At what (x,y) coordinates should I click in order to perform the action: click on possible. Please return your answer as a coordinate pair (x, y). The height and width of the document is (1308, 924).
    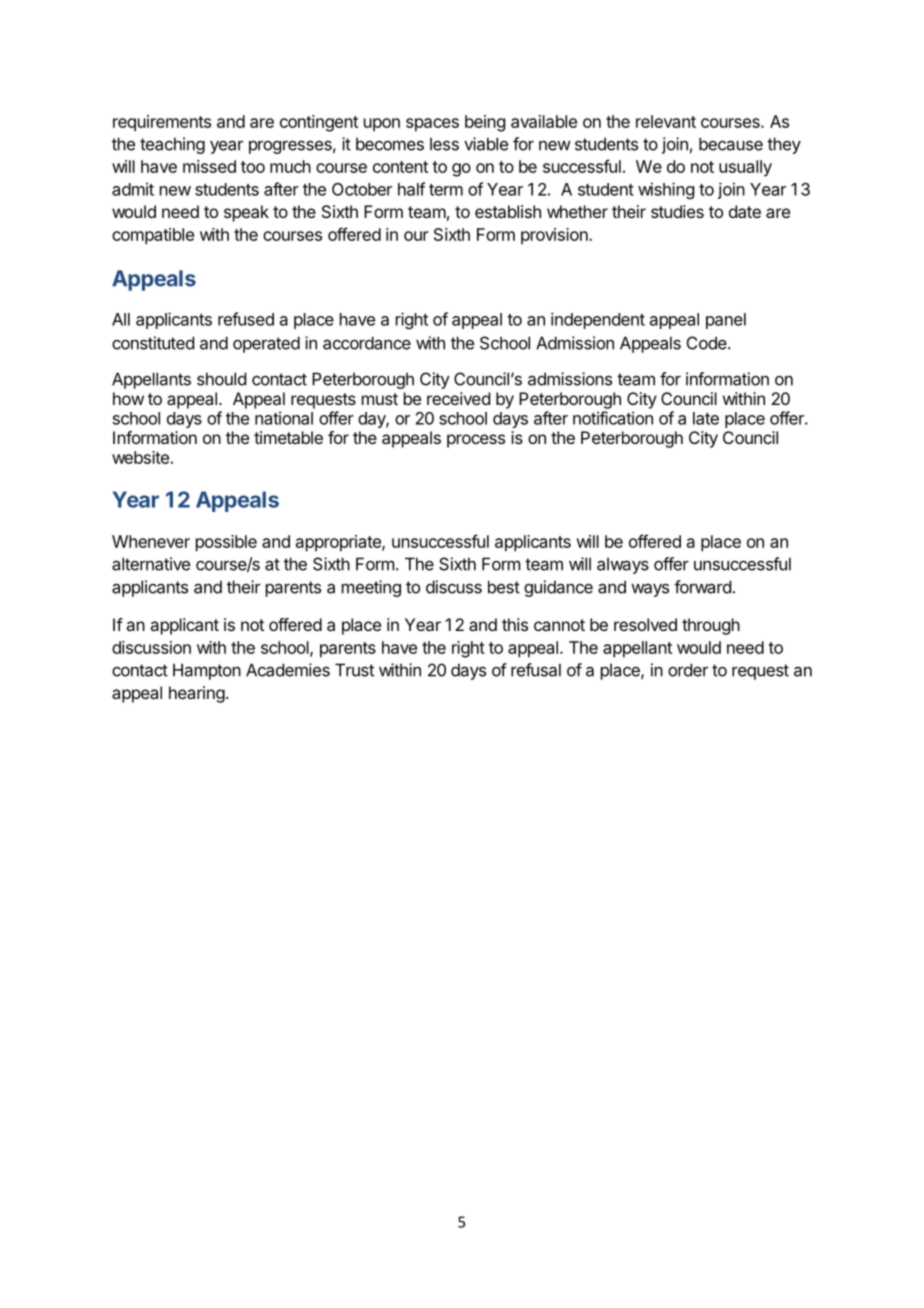
    Looking at the image, I should click on (226, 543).
